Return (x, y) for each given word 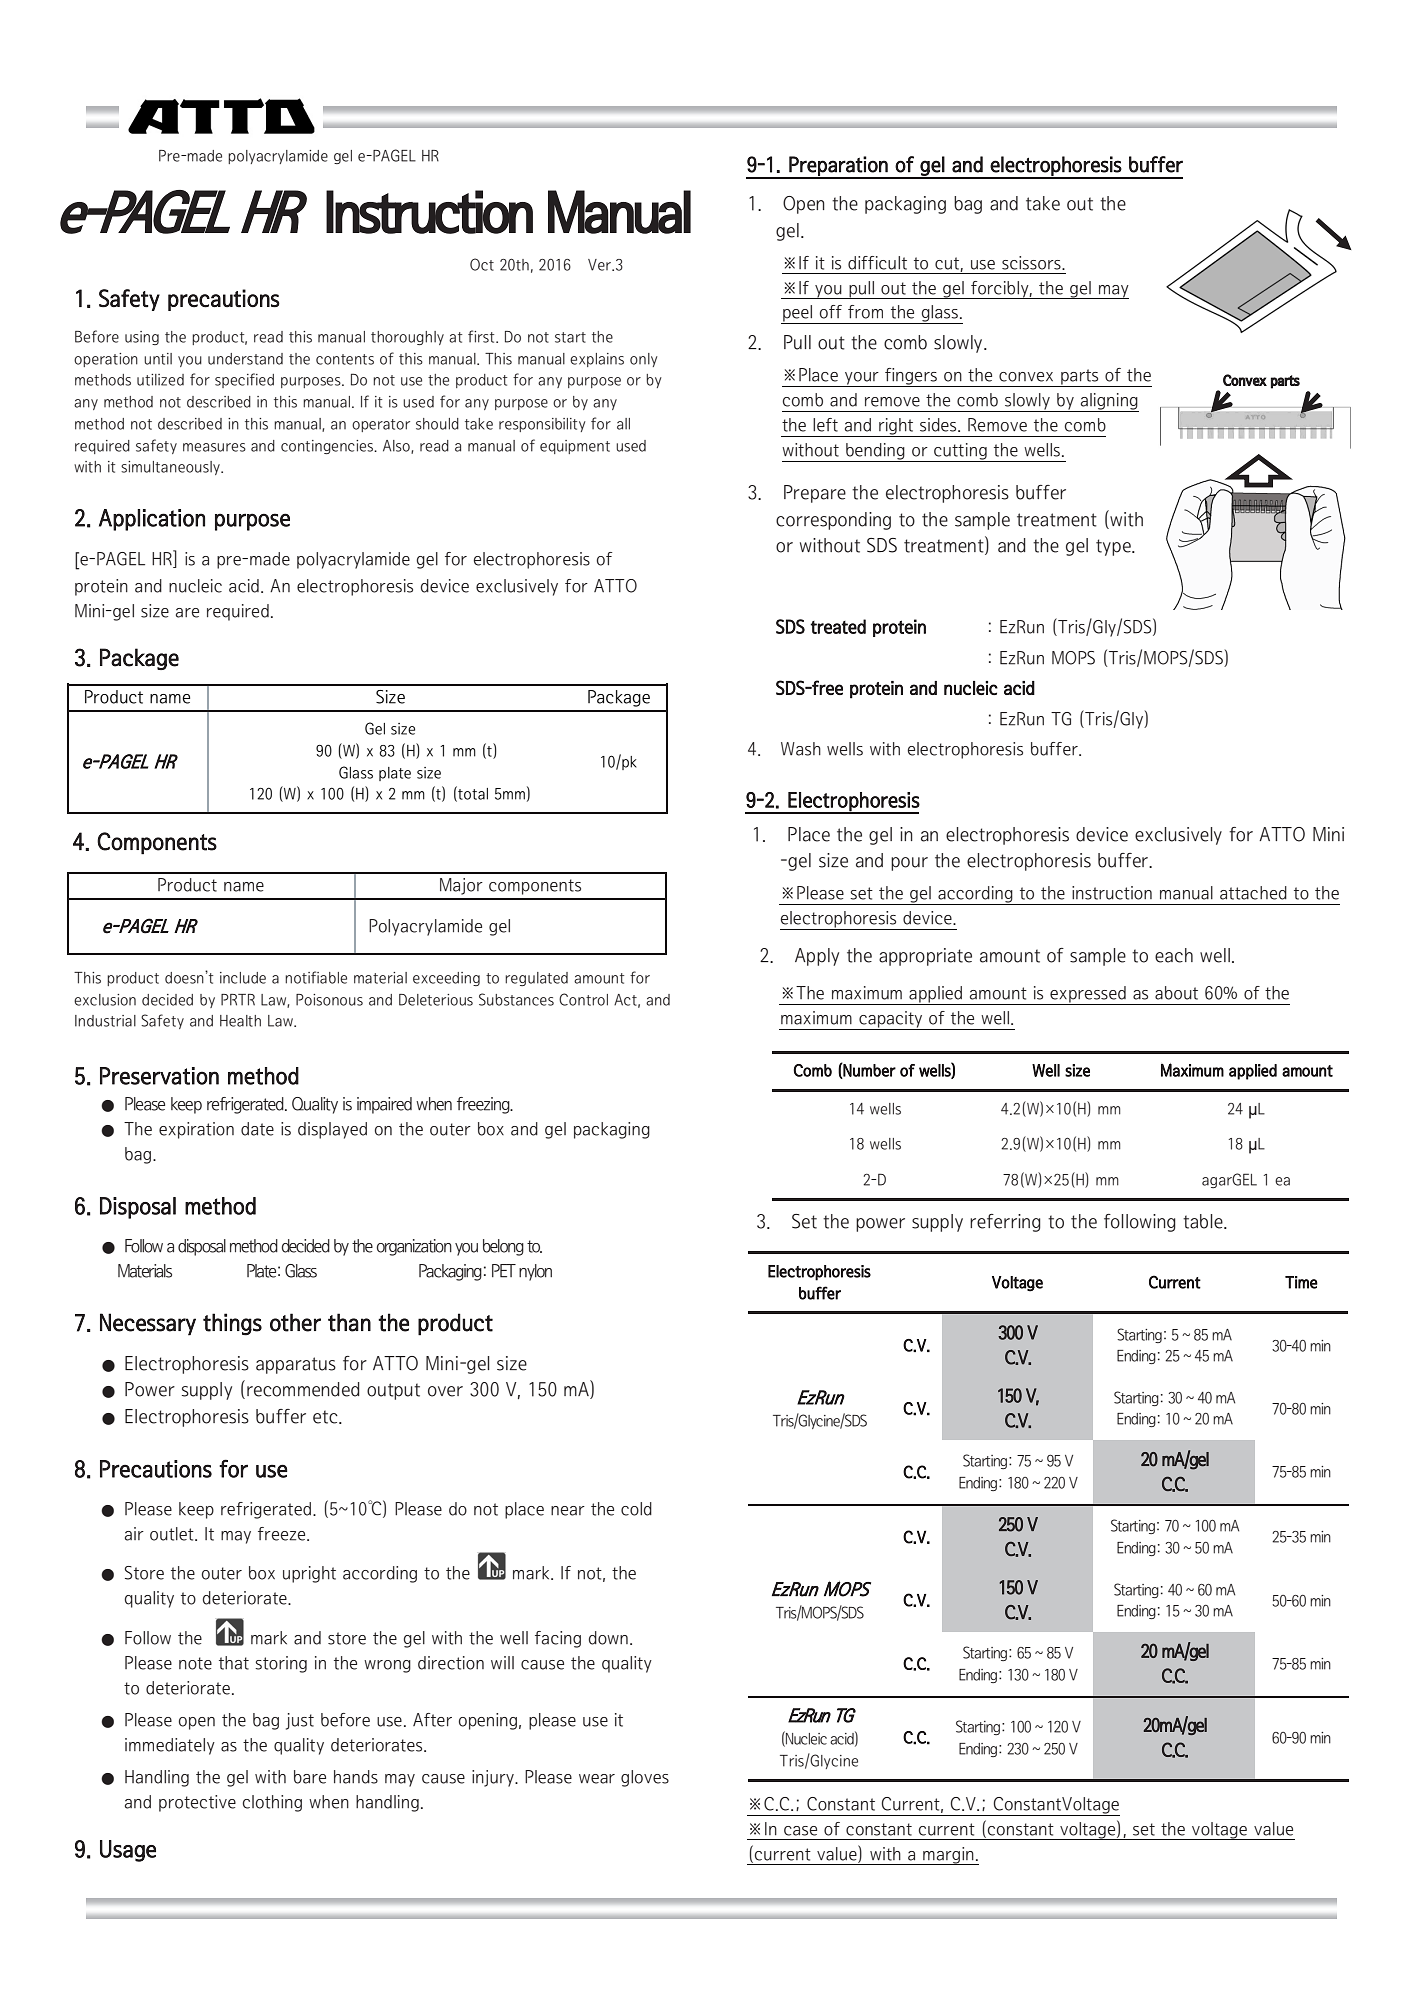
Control (583, 999)
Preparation (838, 167)
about (1176, 993)
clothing (272, 1803)
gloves (645, 1778)
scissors (1032, 263)
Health (240, 1021)
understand (245, 359)
